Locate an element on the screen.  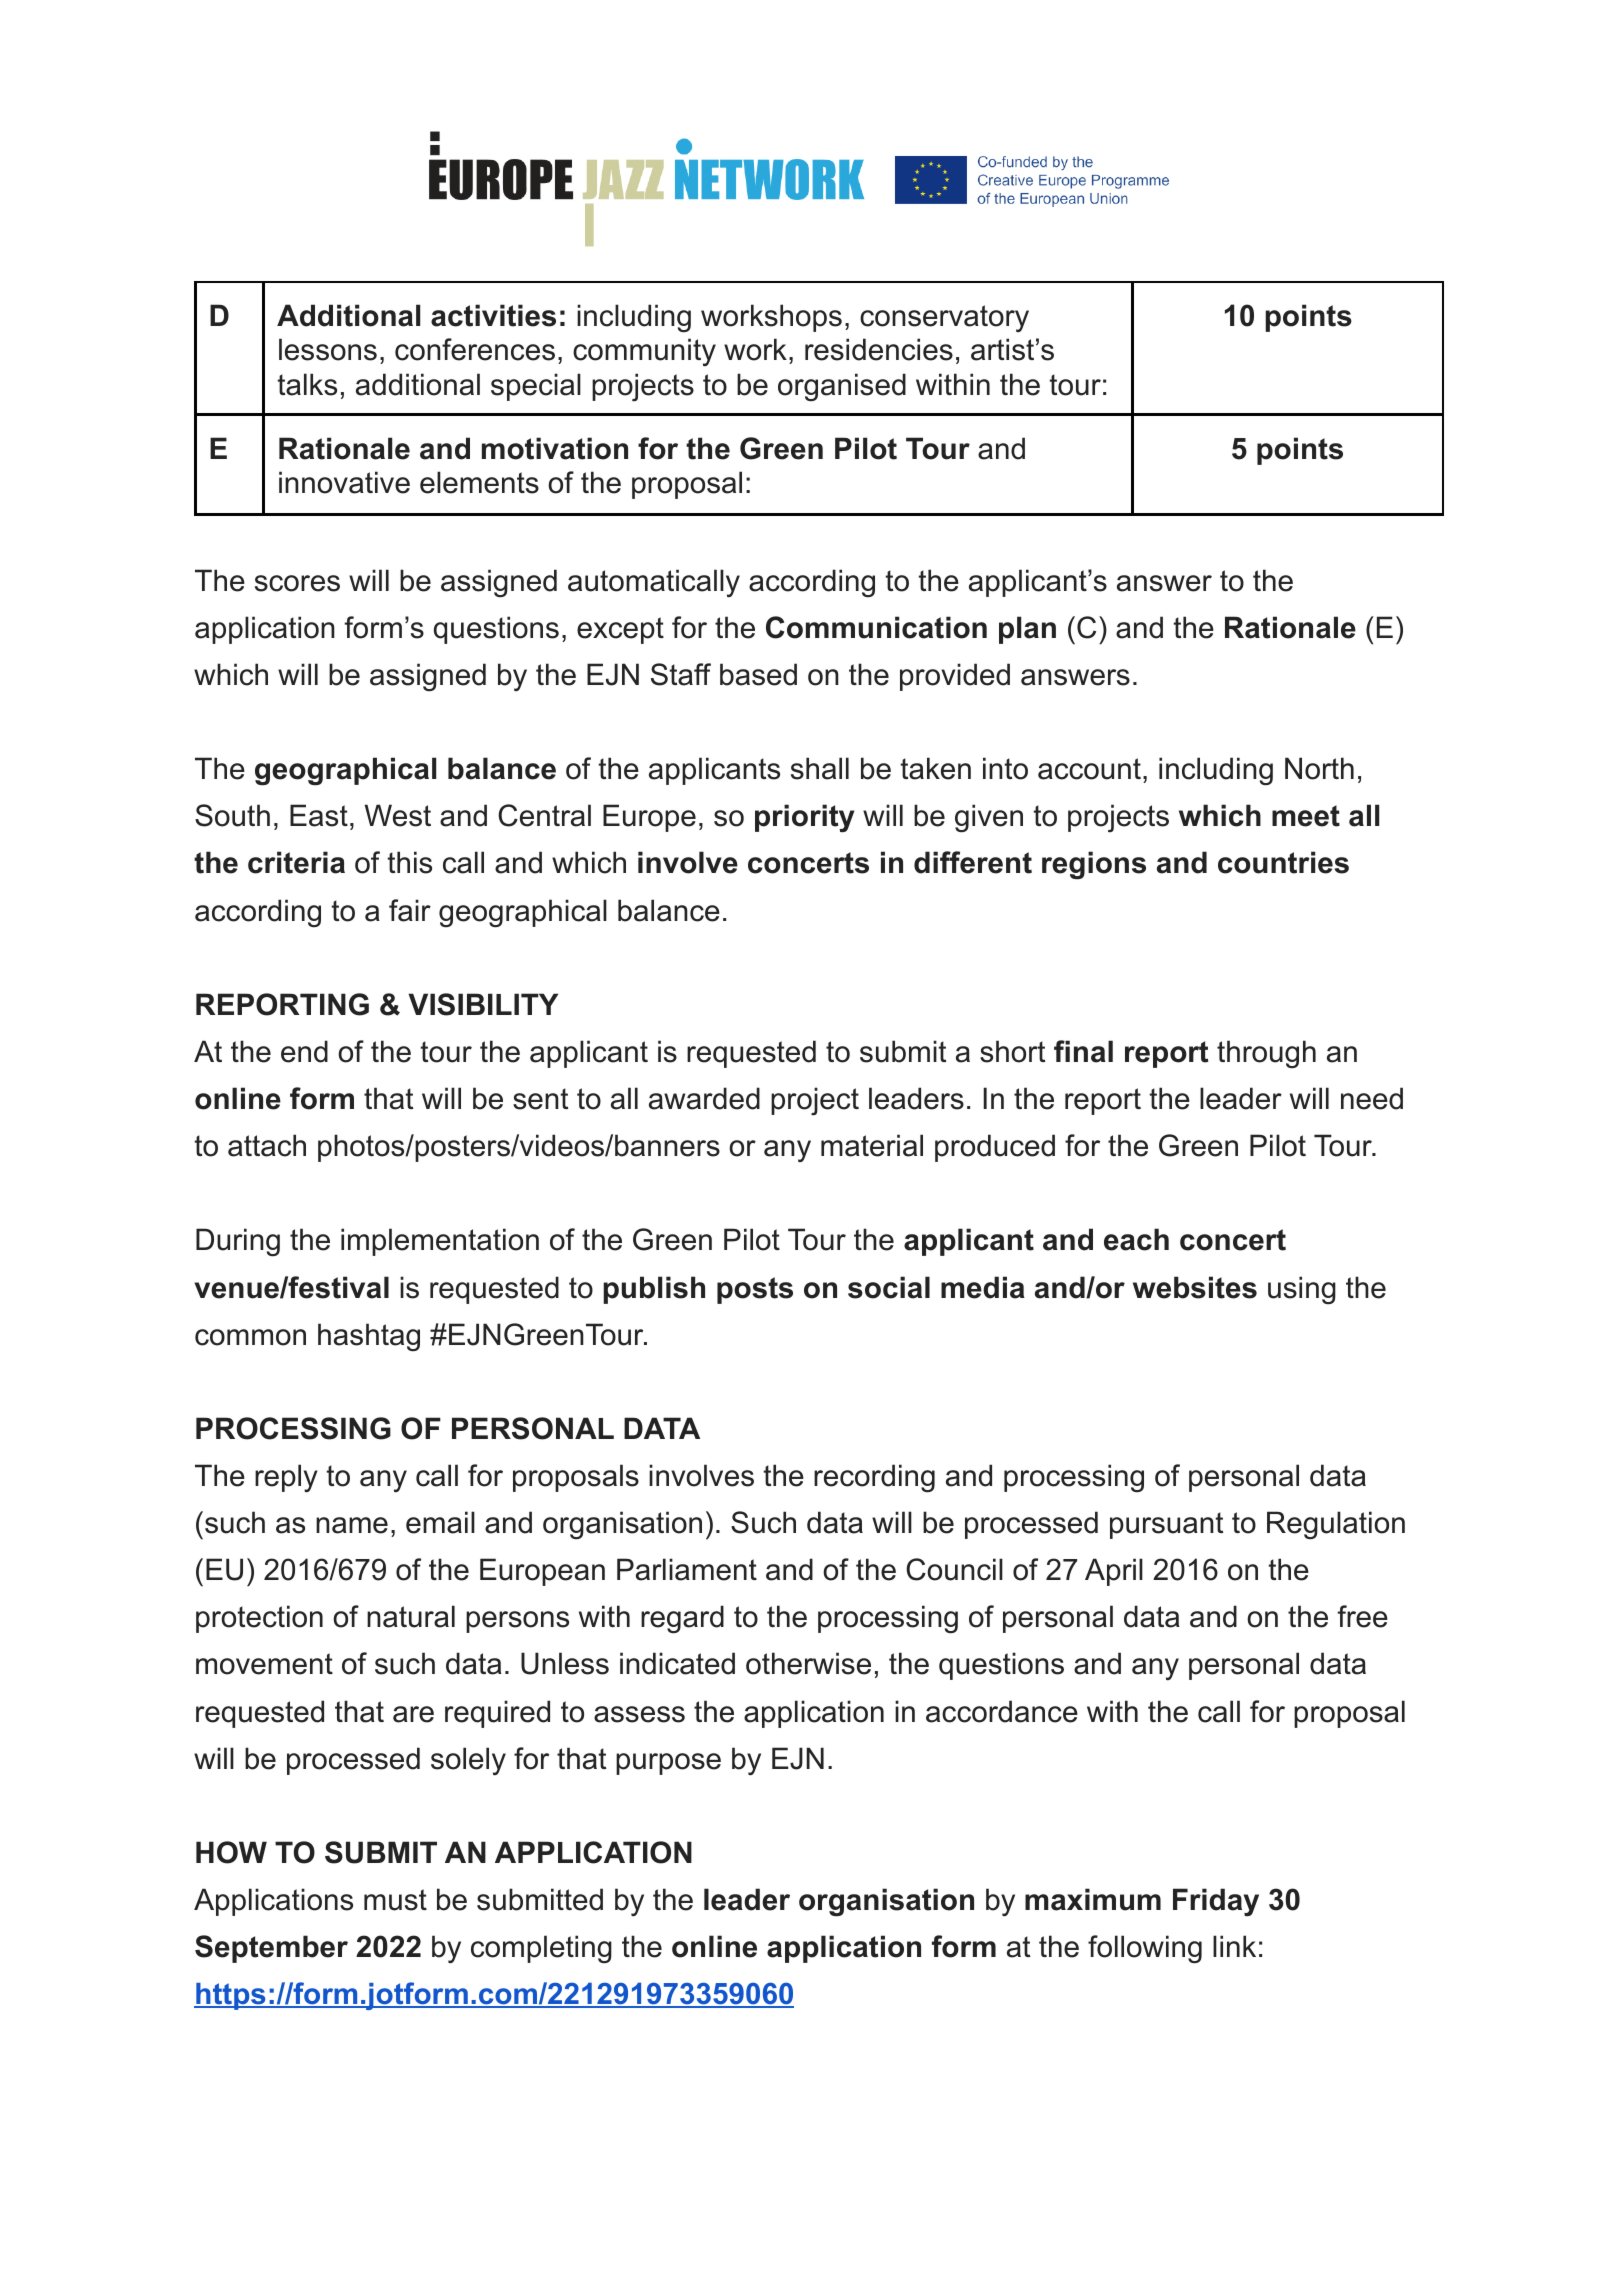
conservatory is located at coordinates (944, 318).
